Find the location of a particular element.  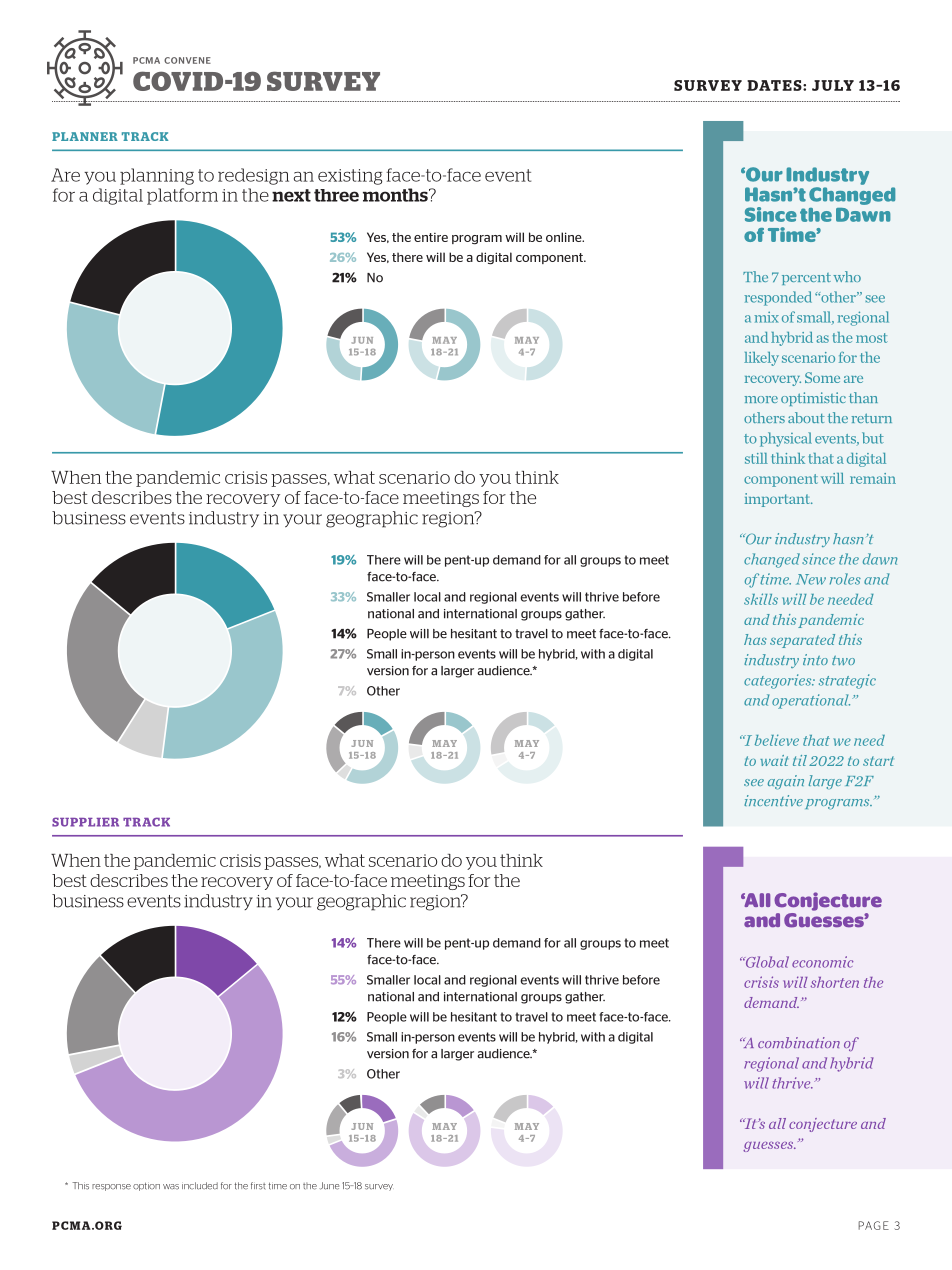

was is located at coordinates (171, 1187).
